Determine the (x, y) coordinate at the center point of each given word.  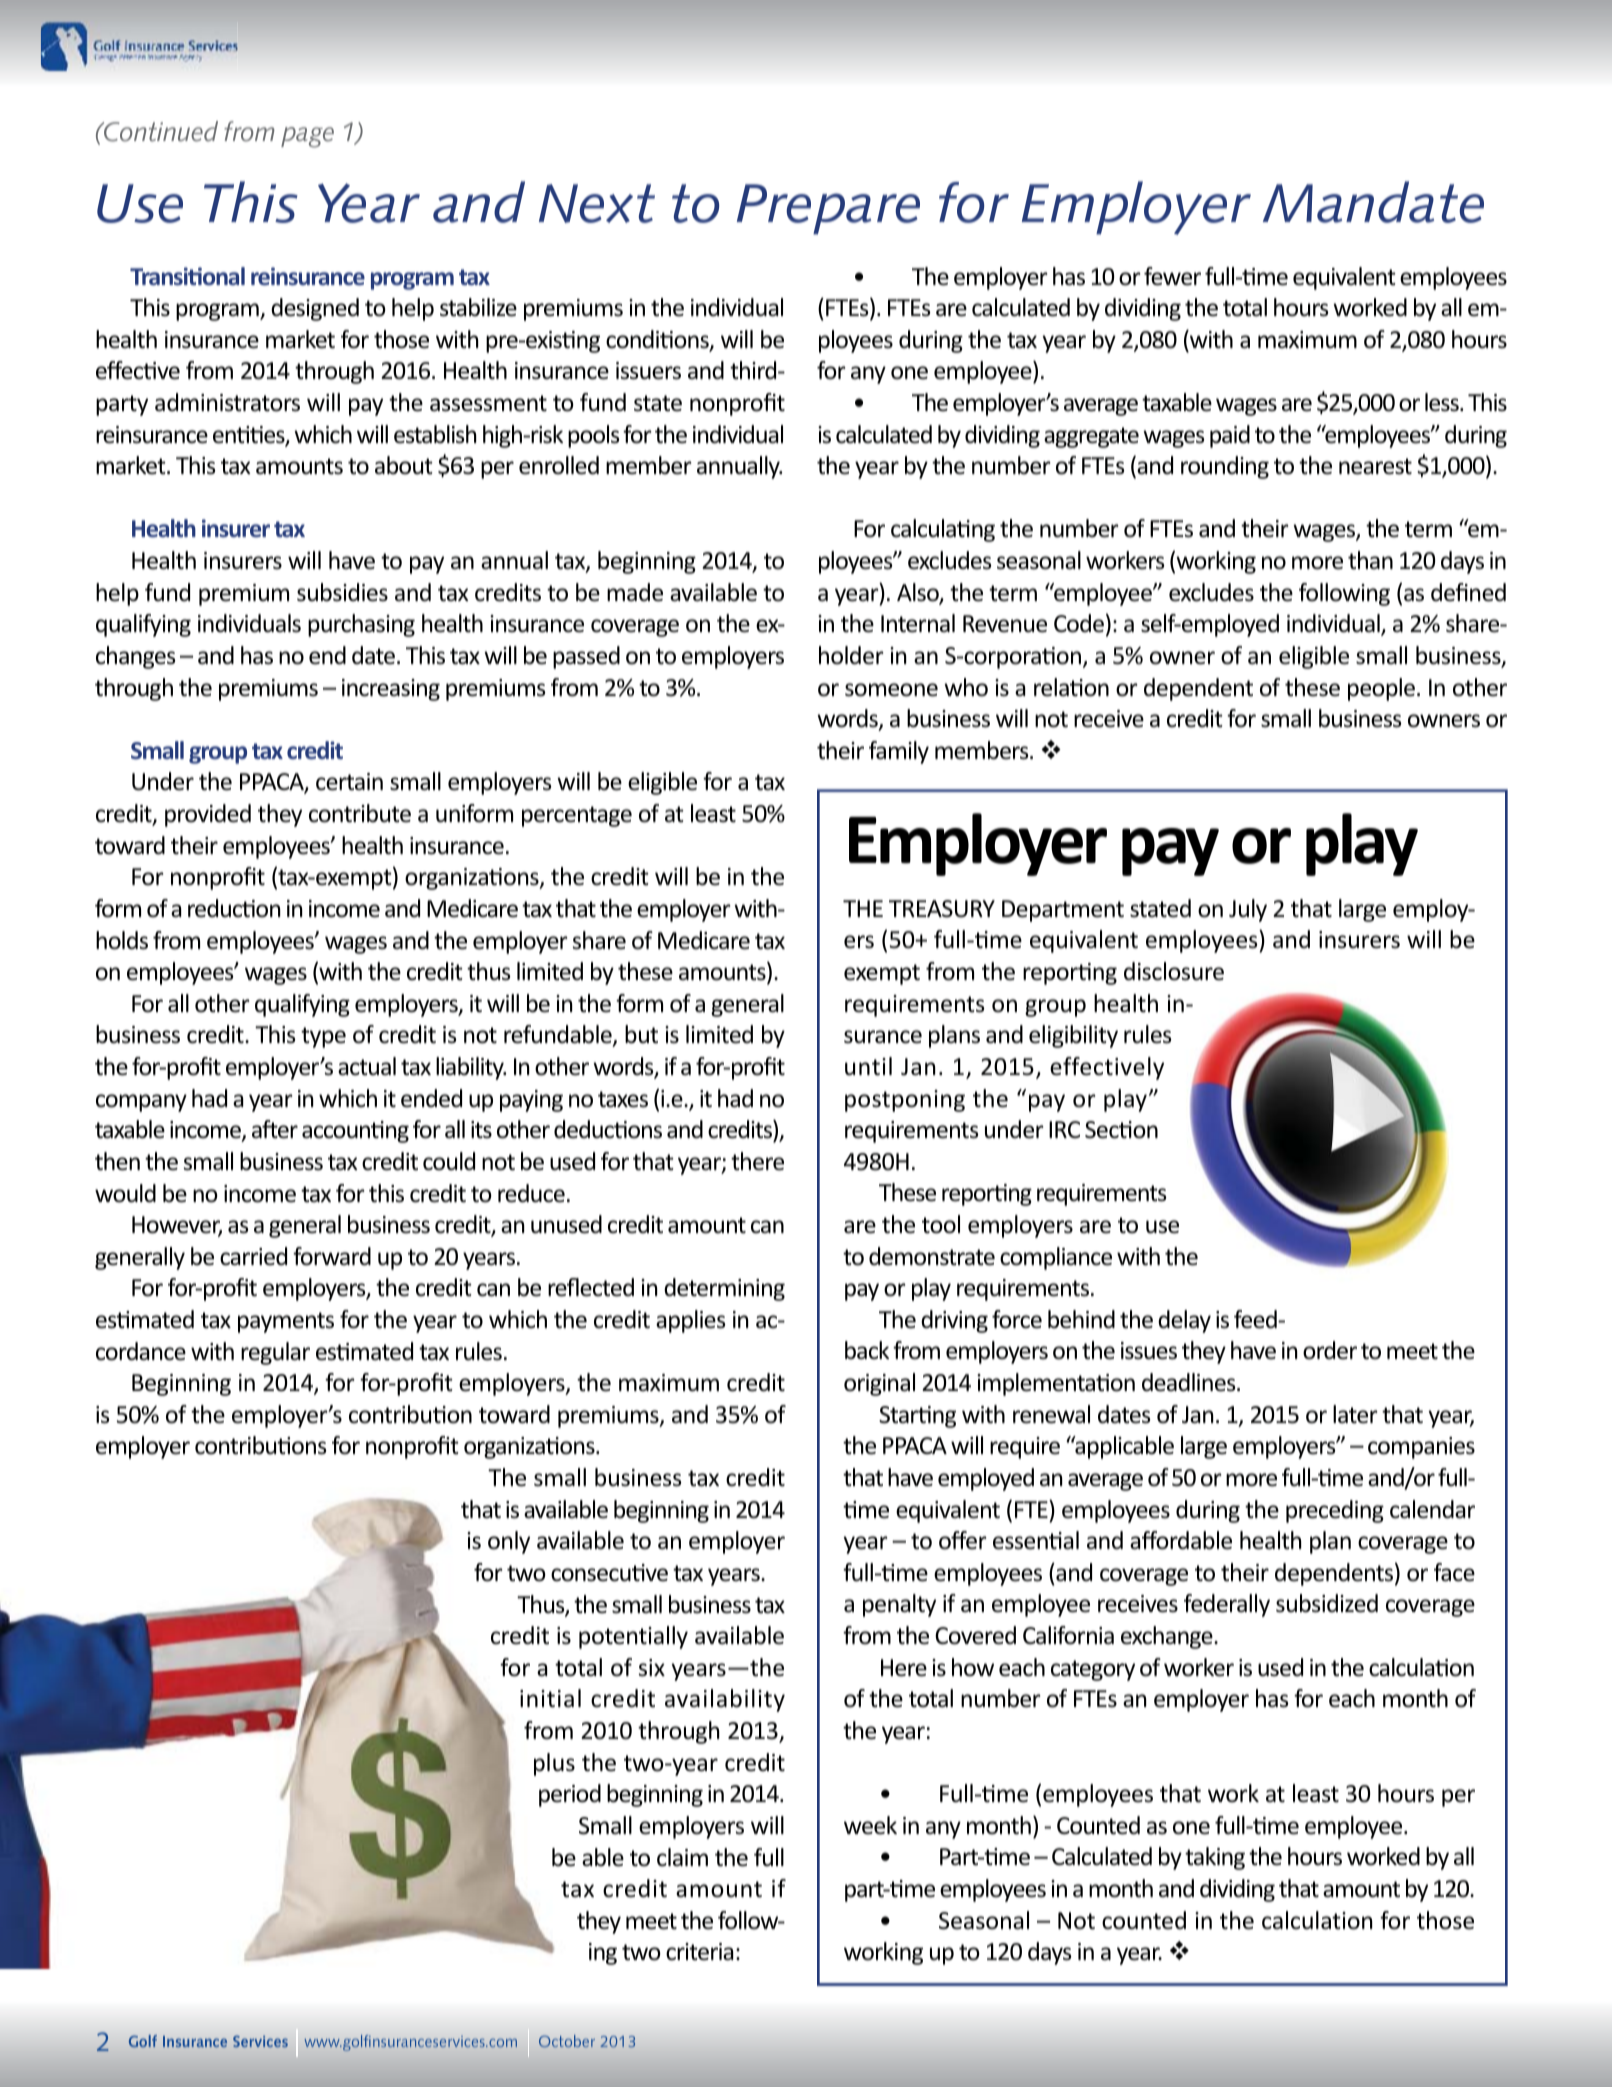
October (567, 2041)
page (307, 137)
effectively (1107, 1068)
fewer (1172, 276)
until (868, 1066)
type (323, 1037)
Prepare (828, 209)
